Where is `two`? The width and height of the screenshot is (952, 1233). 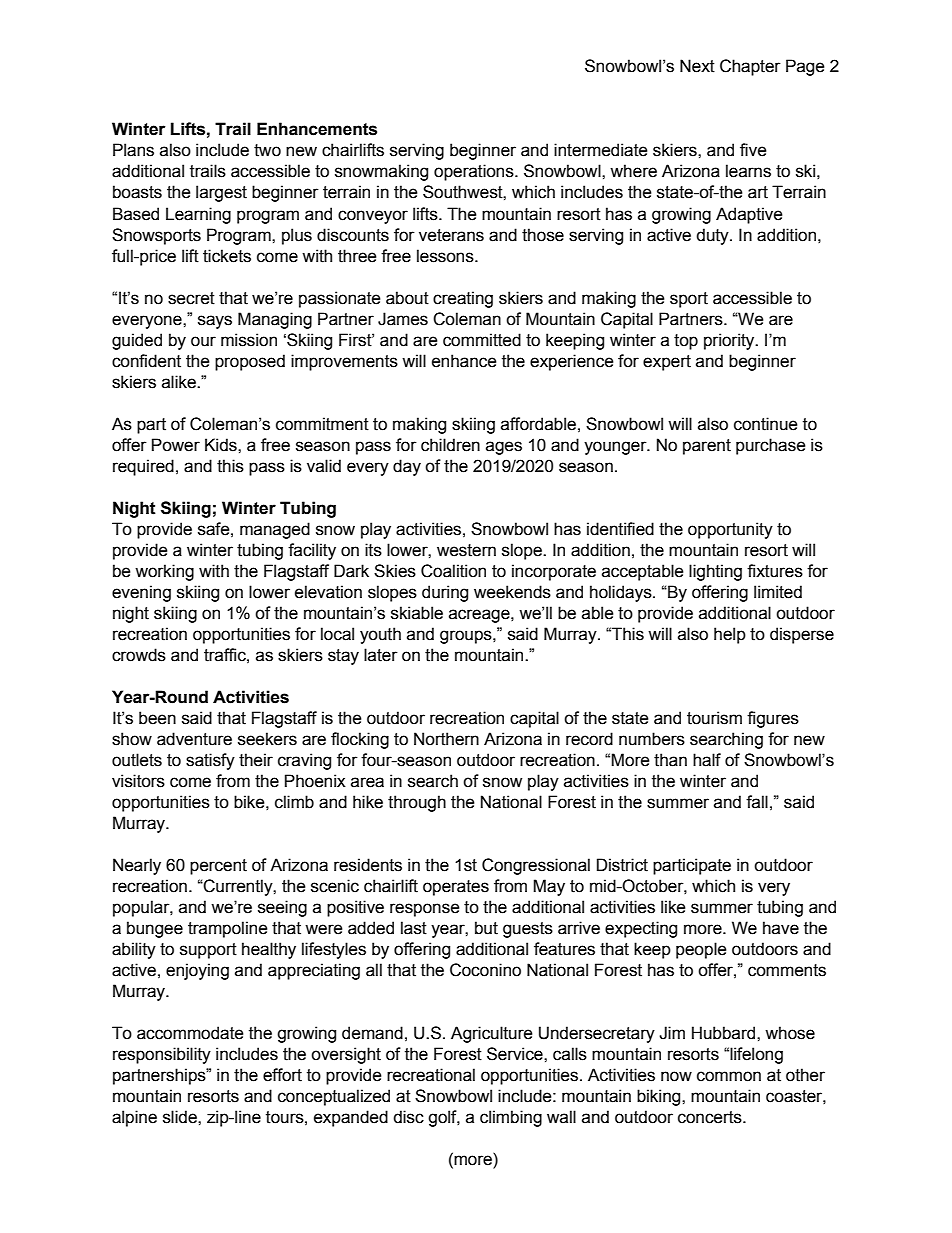 two is located at coordinates (267, 150).
